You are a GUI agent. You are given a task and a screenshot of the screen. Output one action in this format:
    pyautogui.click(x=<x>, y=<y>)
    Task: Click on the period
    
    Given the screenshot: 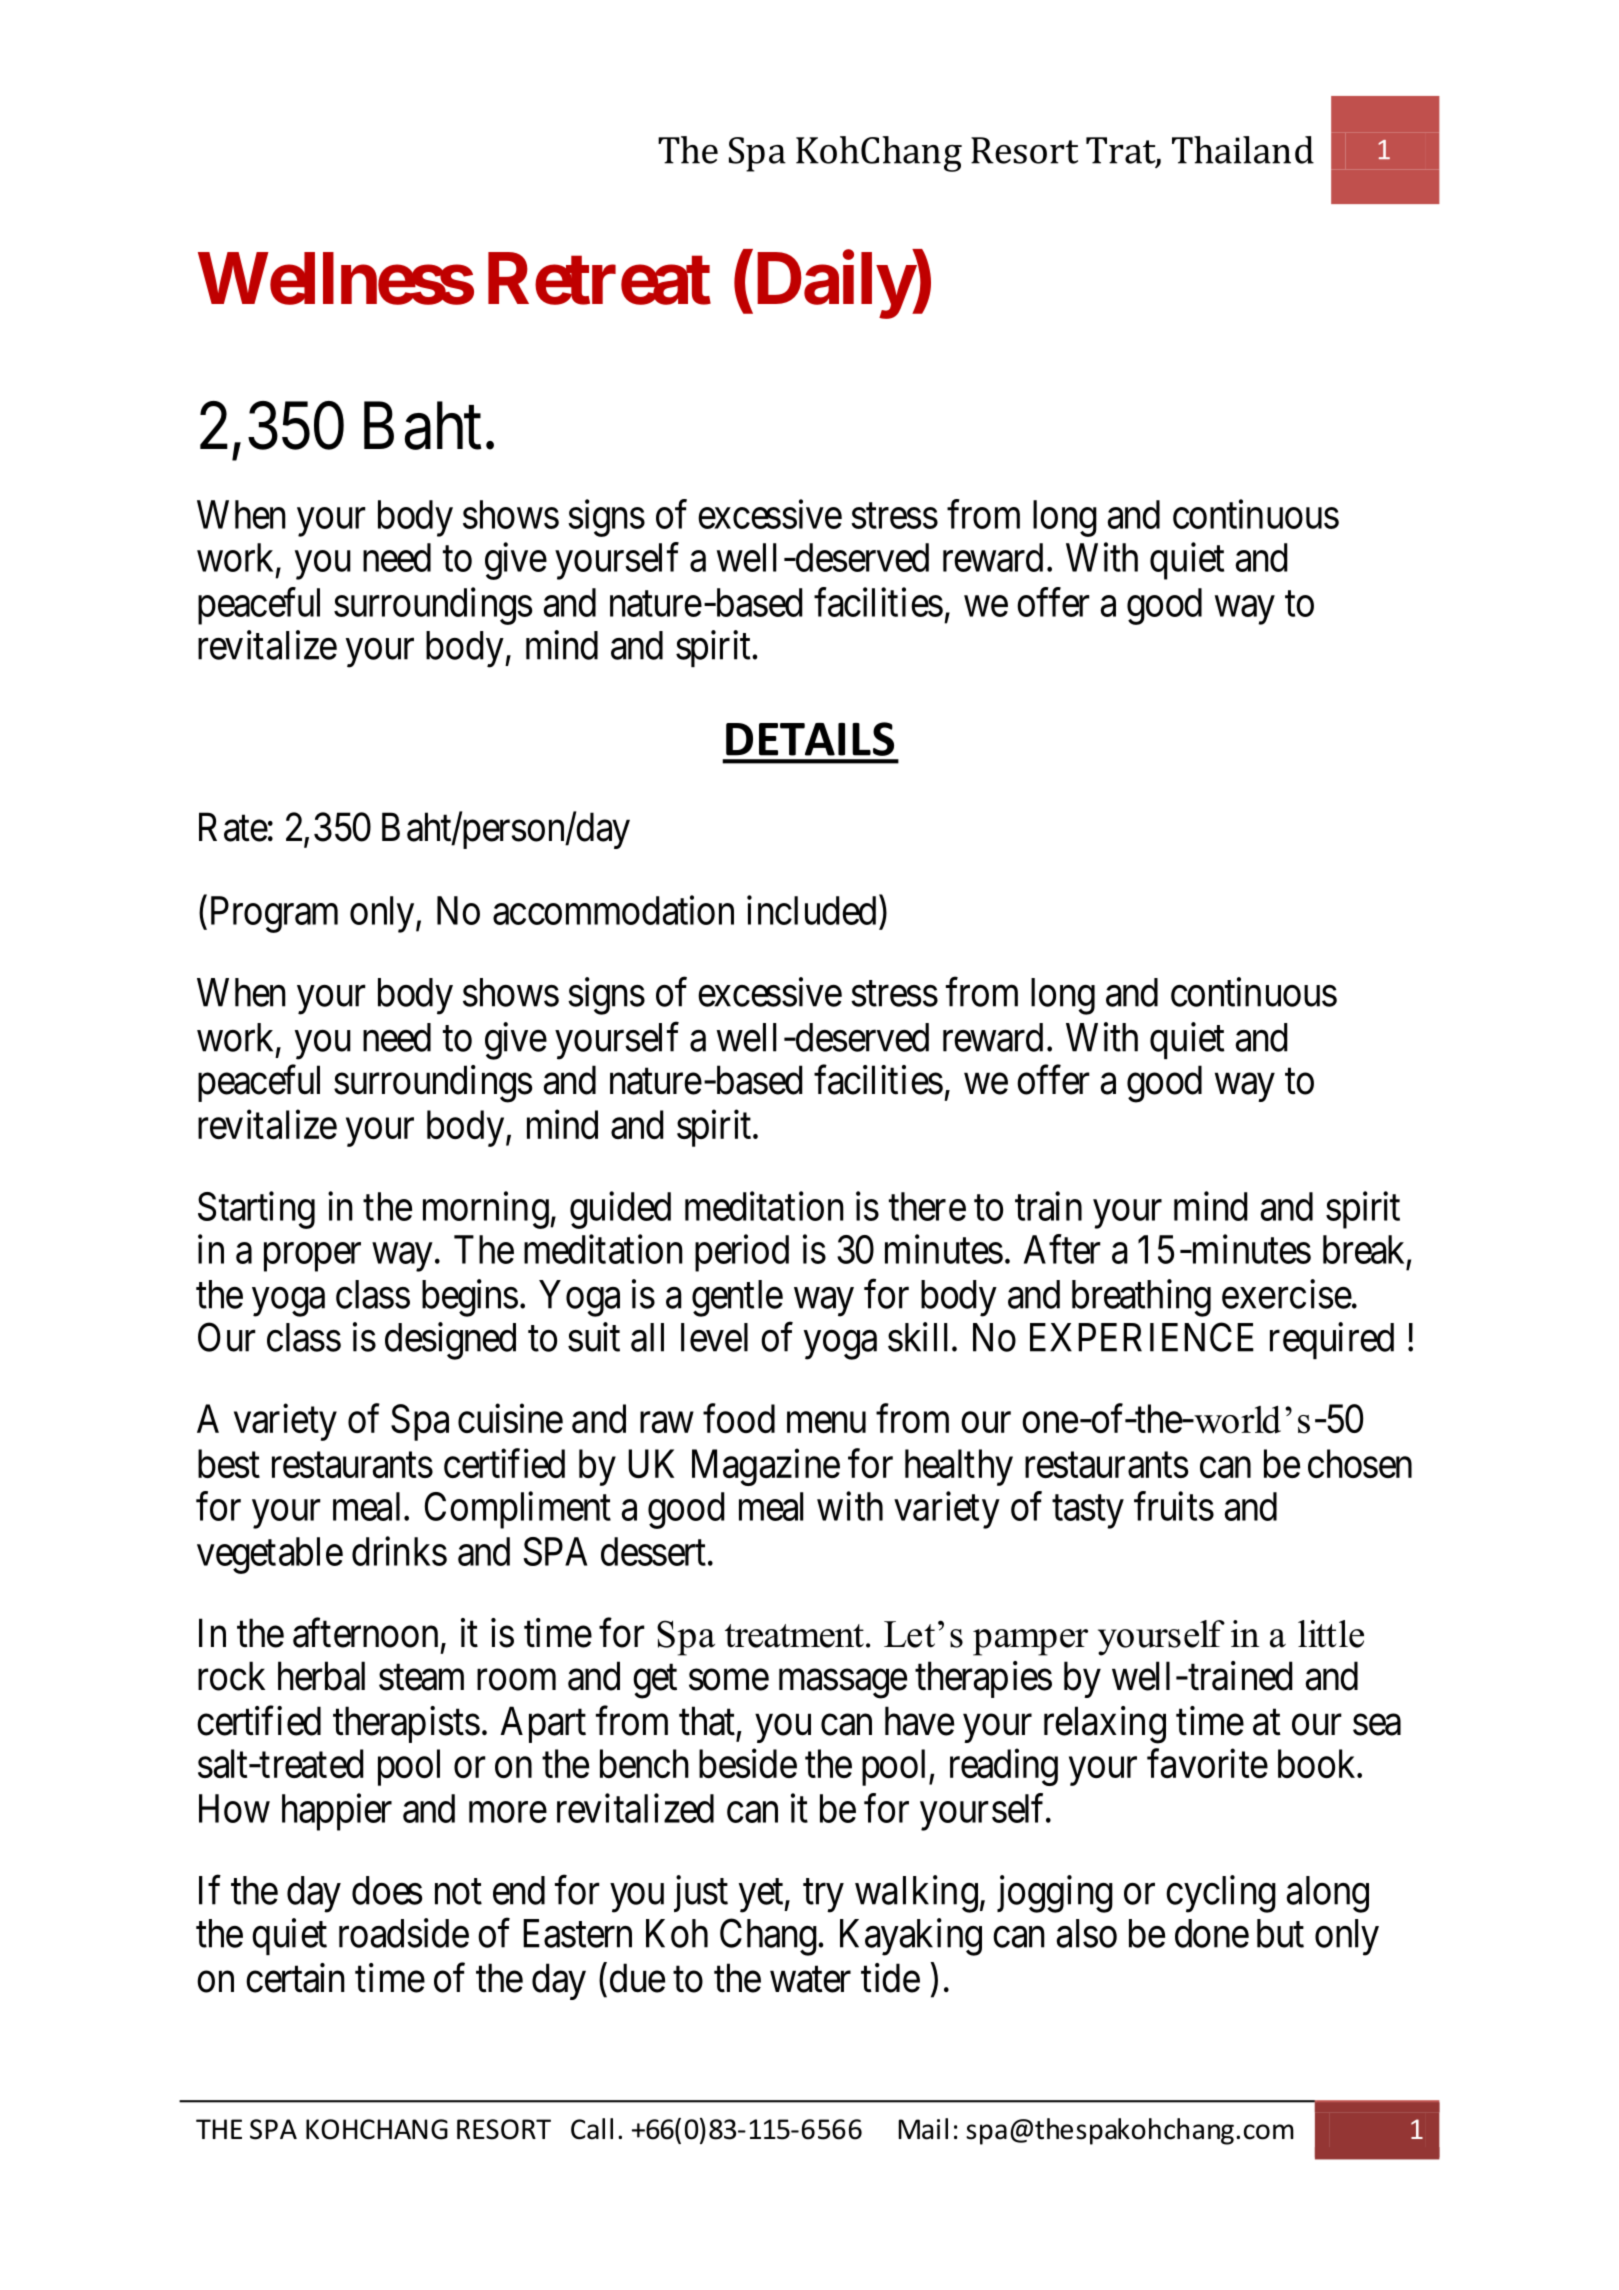 What is the action you would take?
    pyautogui.click(x=742, y=1253)
